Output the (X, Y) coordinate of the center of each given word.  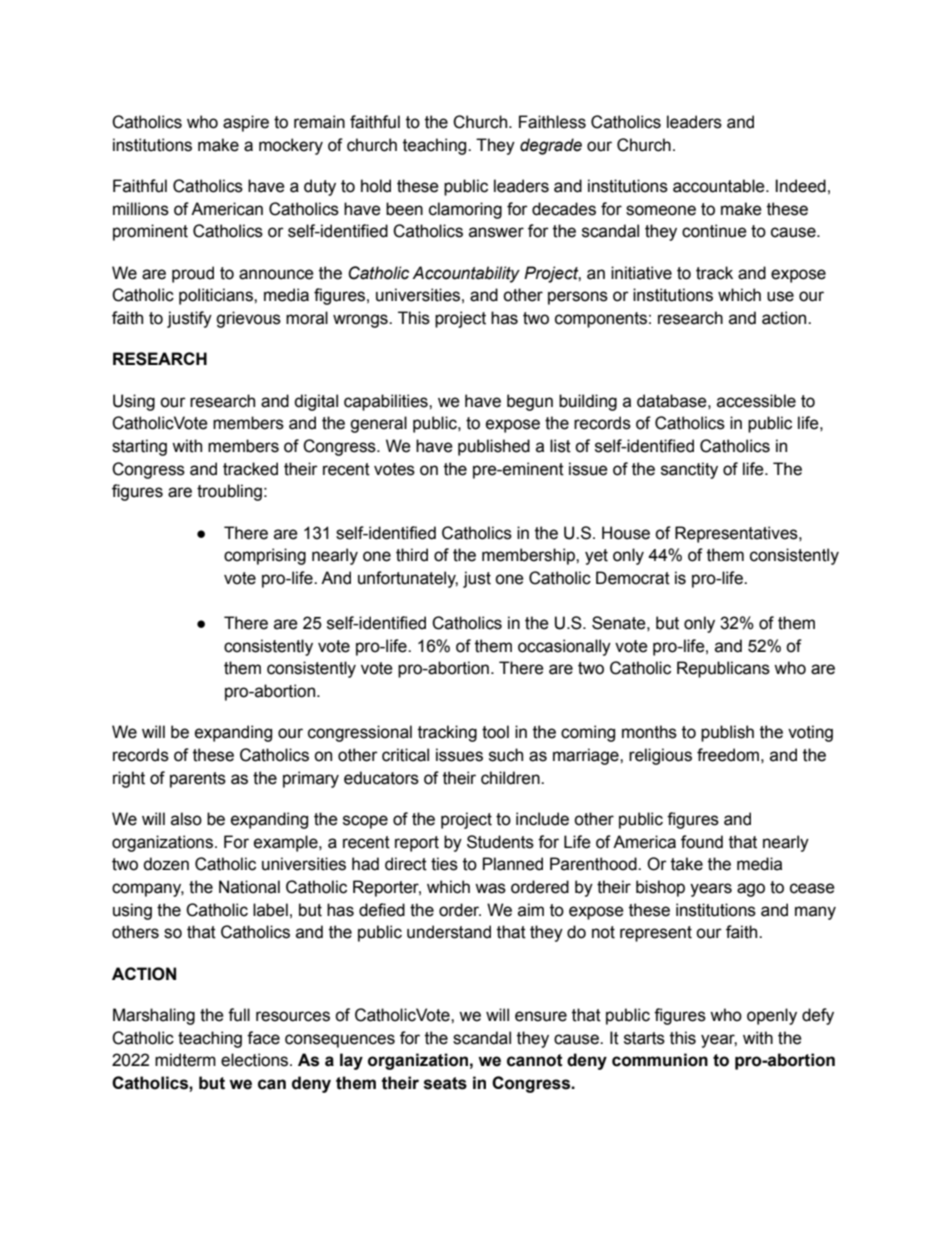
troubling (229, 492)
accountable (720, 186)
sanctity (689, 470)
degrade (551, 146)
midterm (185, 1060)
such (506, 755)
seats (445, 1083)
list (560, 446)
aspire (246, 123)
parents (198, 780)
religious (660, 756)
